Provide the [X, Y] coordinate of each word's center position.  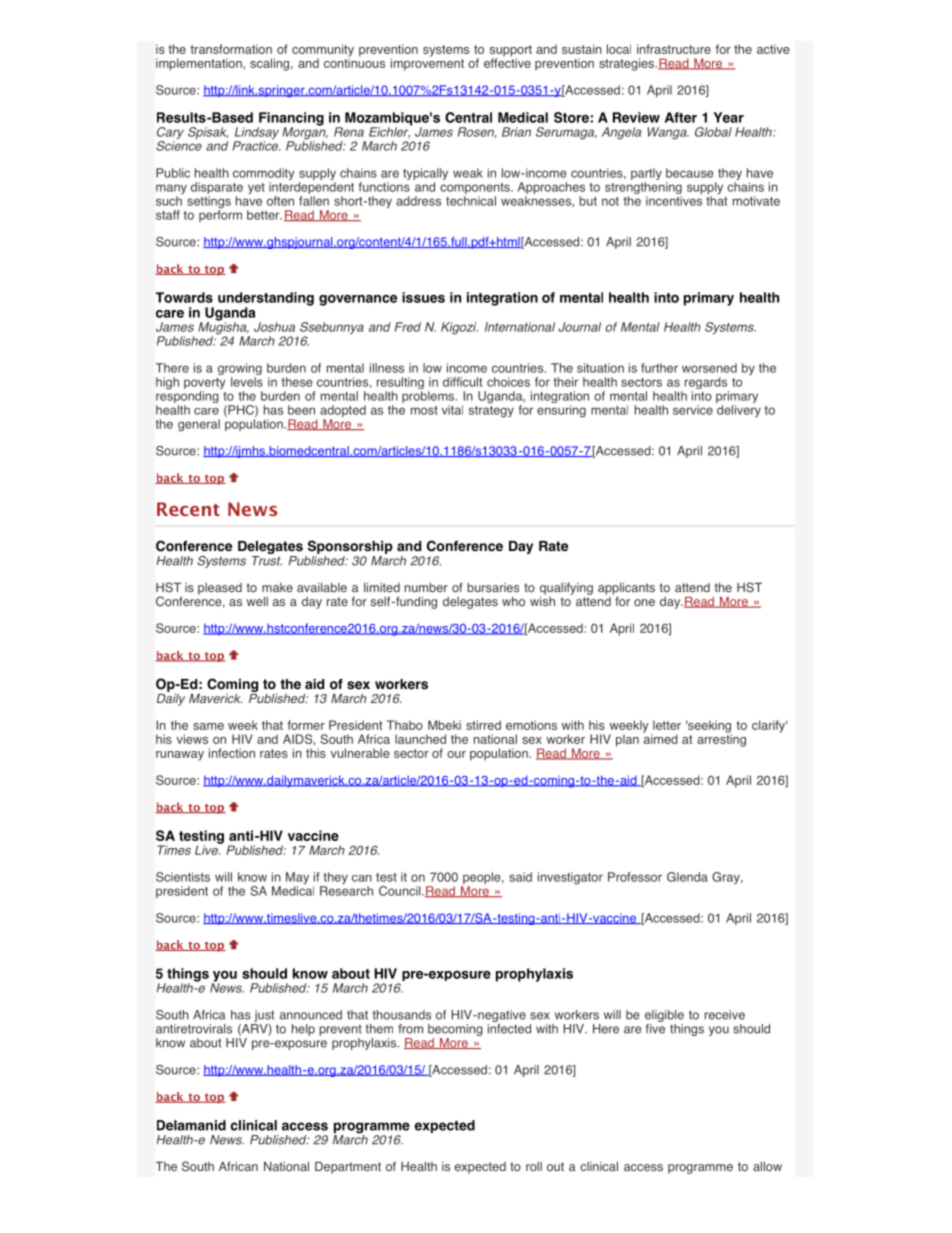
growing [240, 370]
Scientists [183, 877]
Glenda [687, 877]
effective [507, 62]
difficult [462, 382]
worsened [709, 368]
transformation [231, 49]
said [520, 877]
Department [348, 1168]
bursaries [493, 587]
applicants [626, 590]
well [257, 601]
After [681, 117]
